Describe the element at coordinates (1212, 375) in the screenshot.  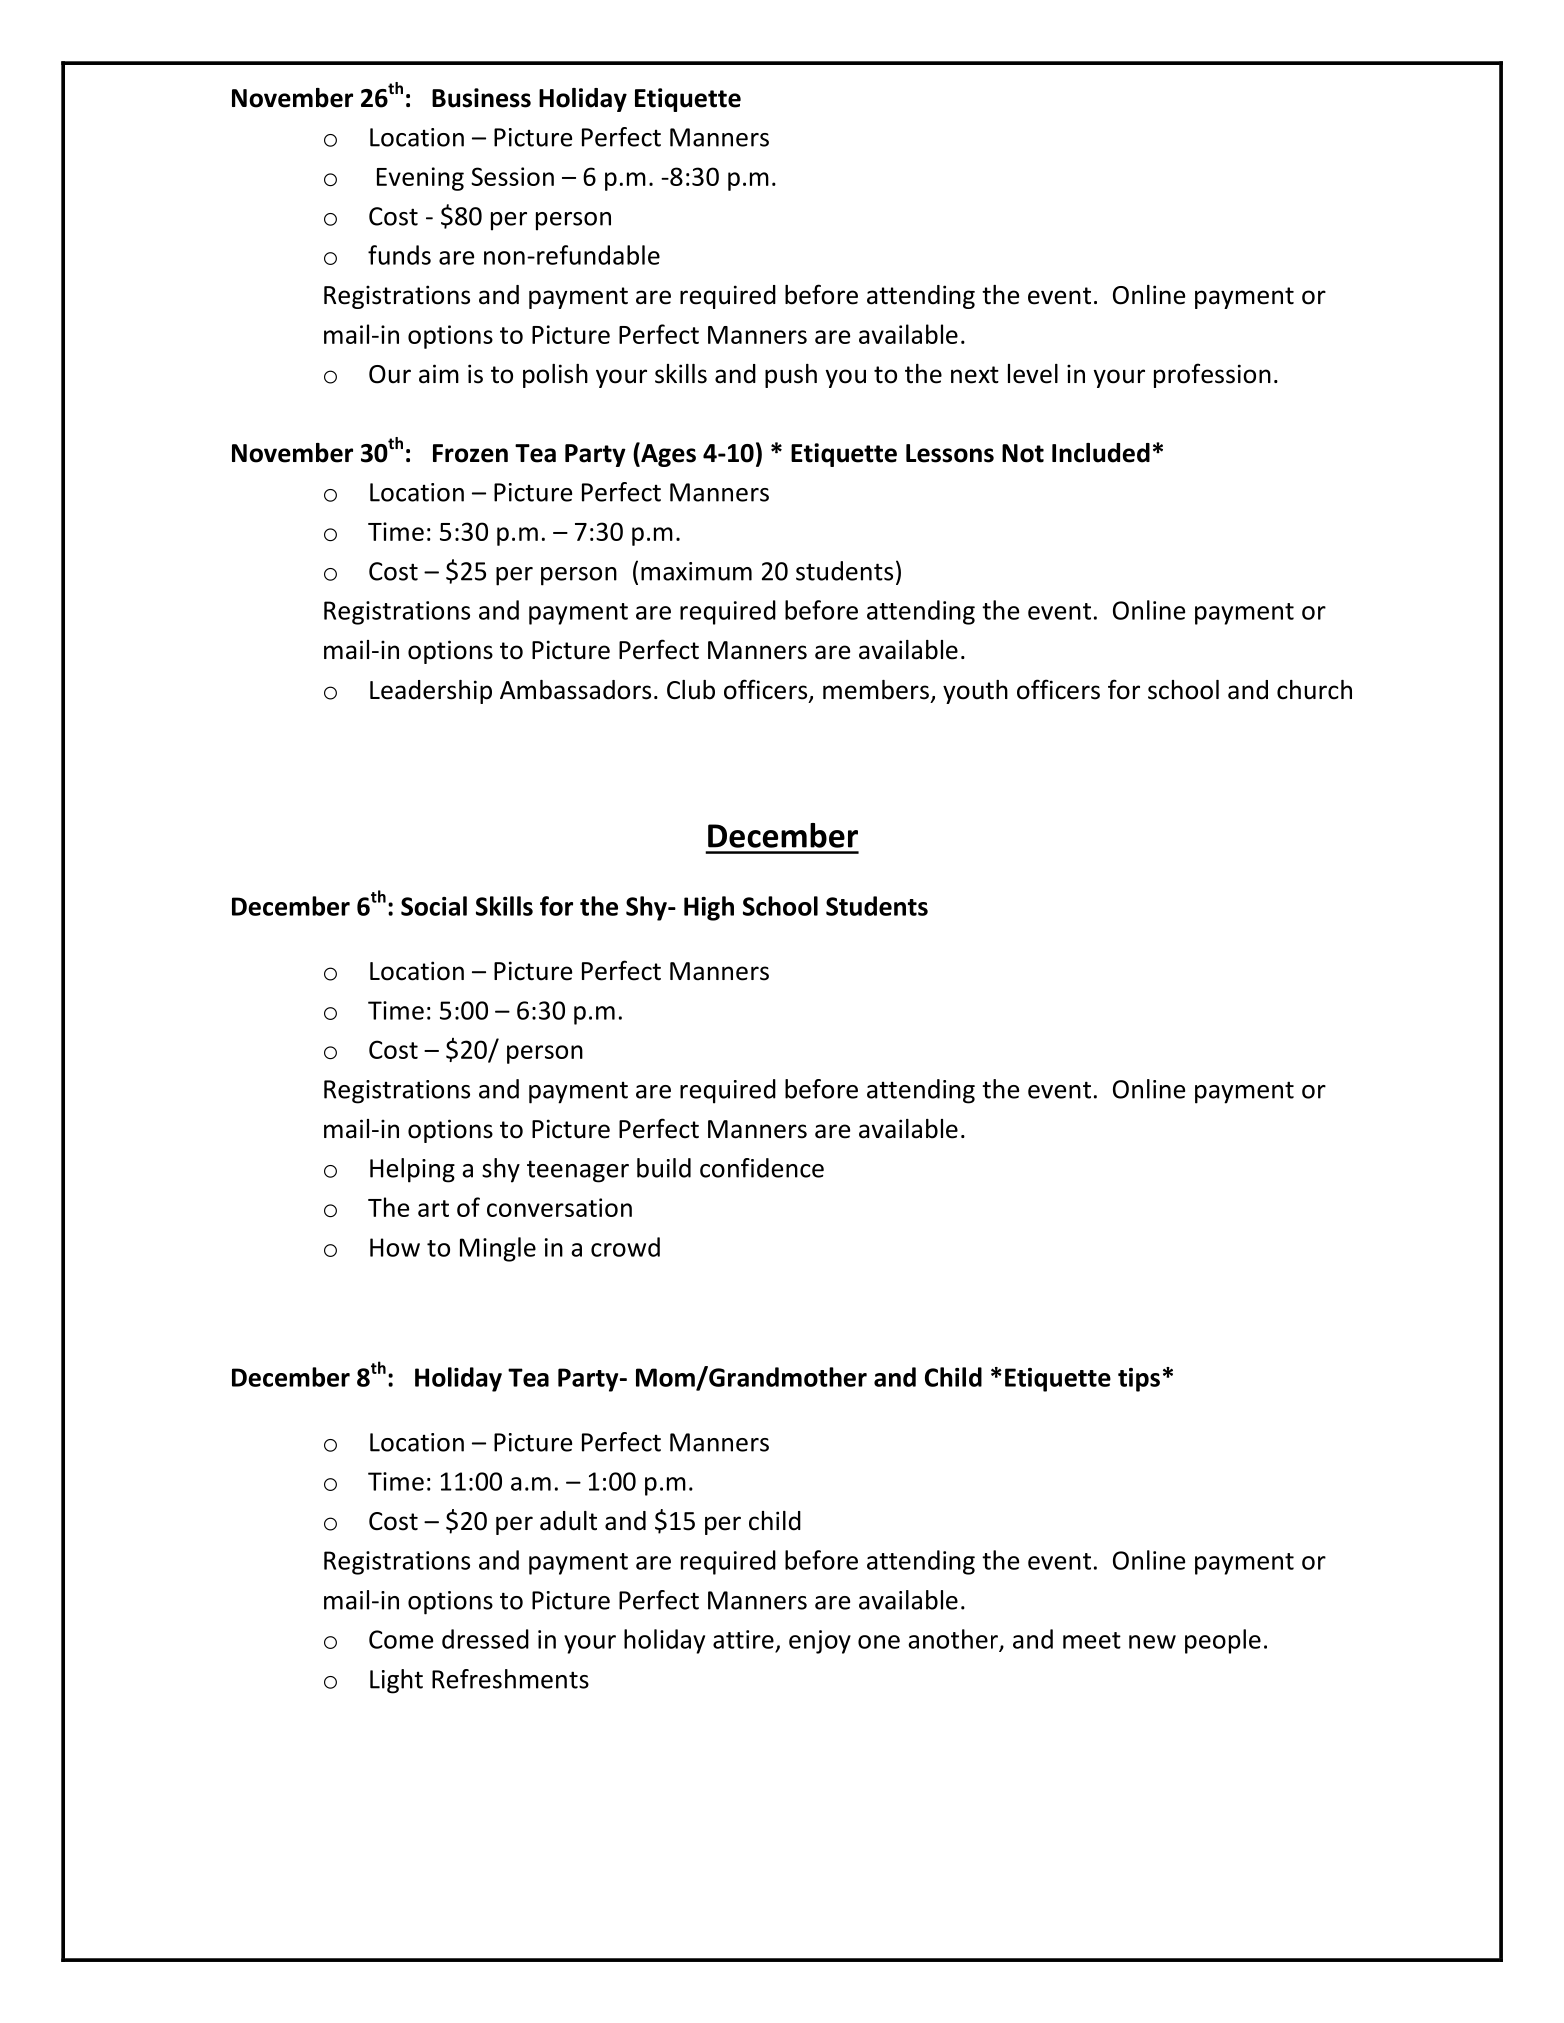
I see `profession` at that location.
